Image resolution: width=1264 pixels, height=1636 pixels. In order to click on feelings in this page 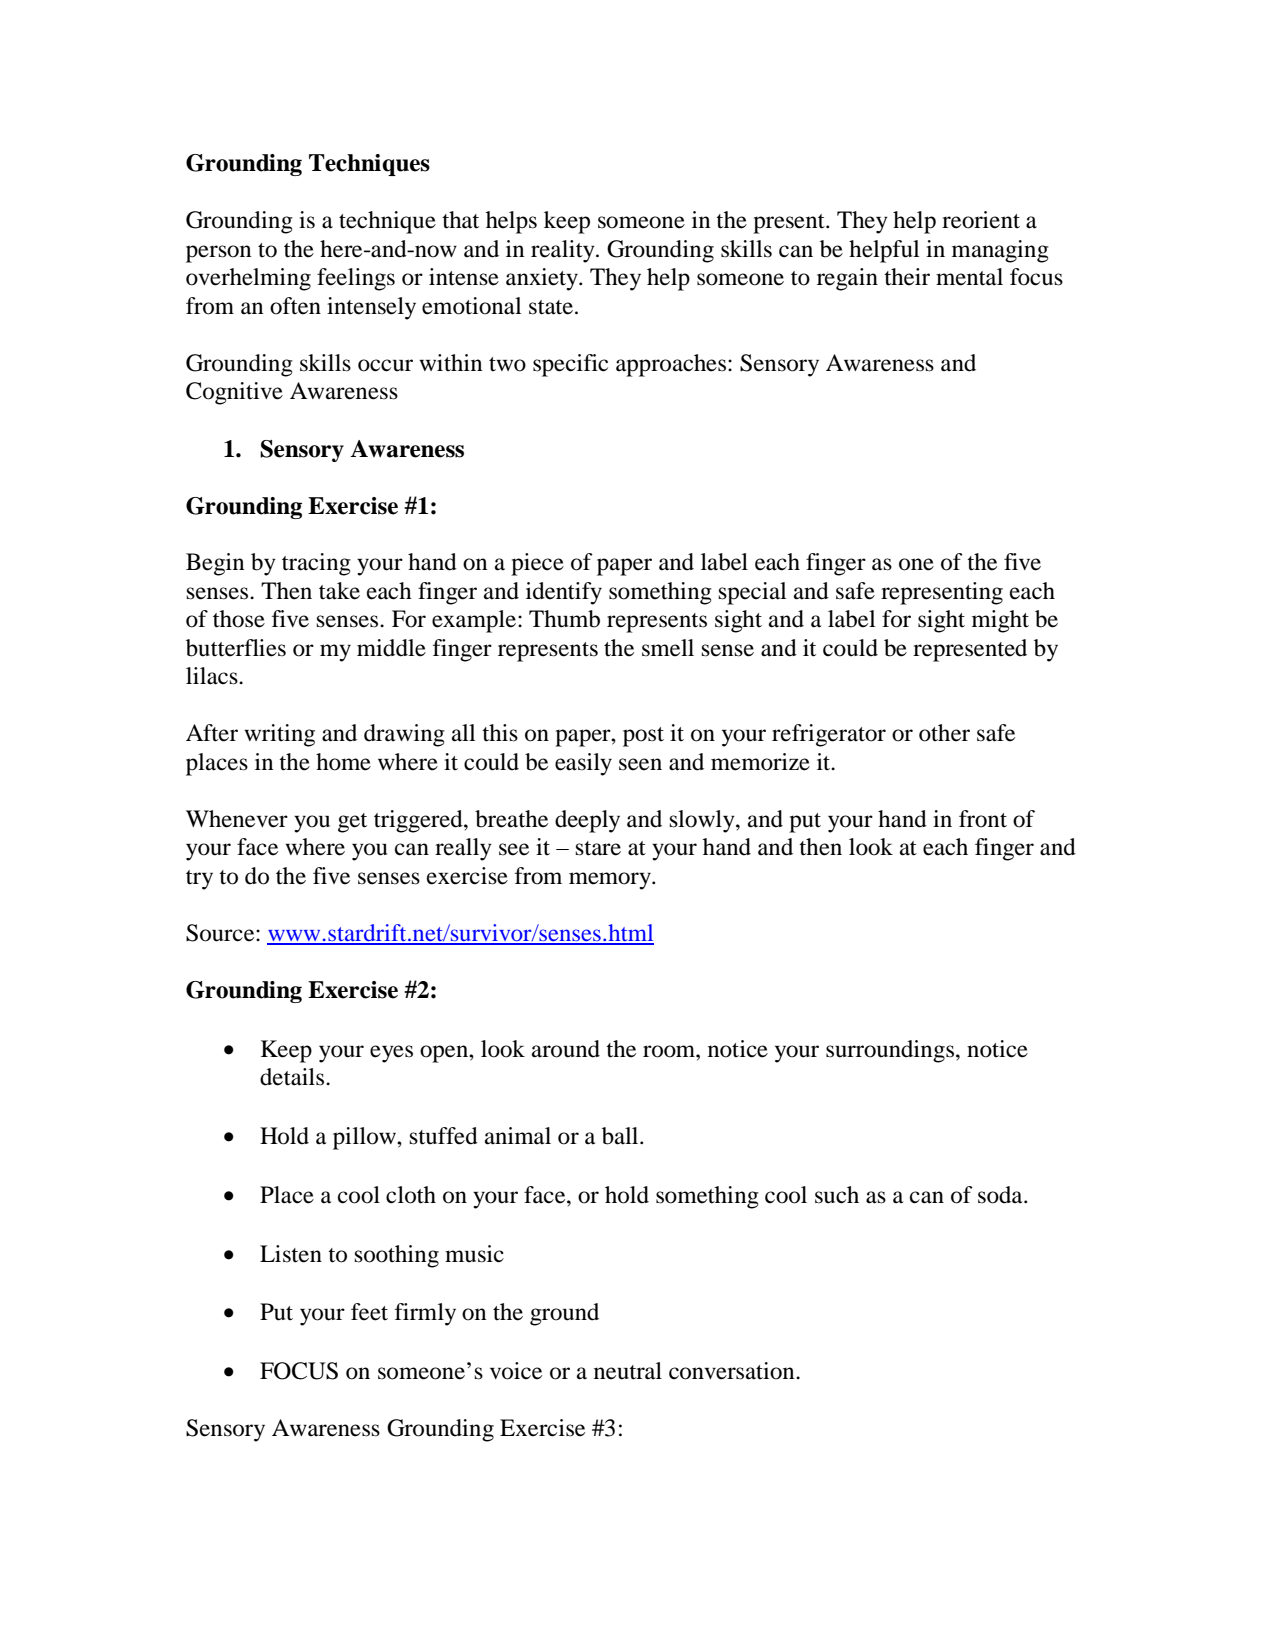, I will do `click(356, 279)`.
